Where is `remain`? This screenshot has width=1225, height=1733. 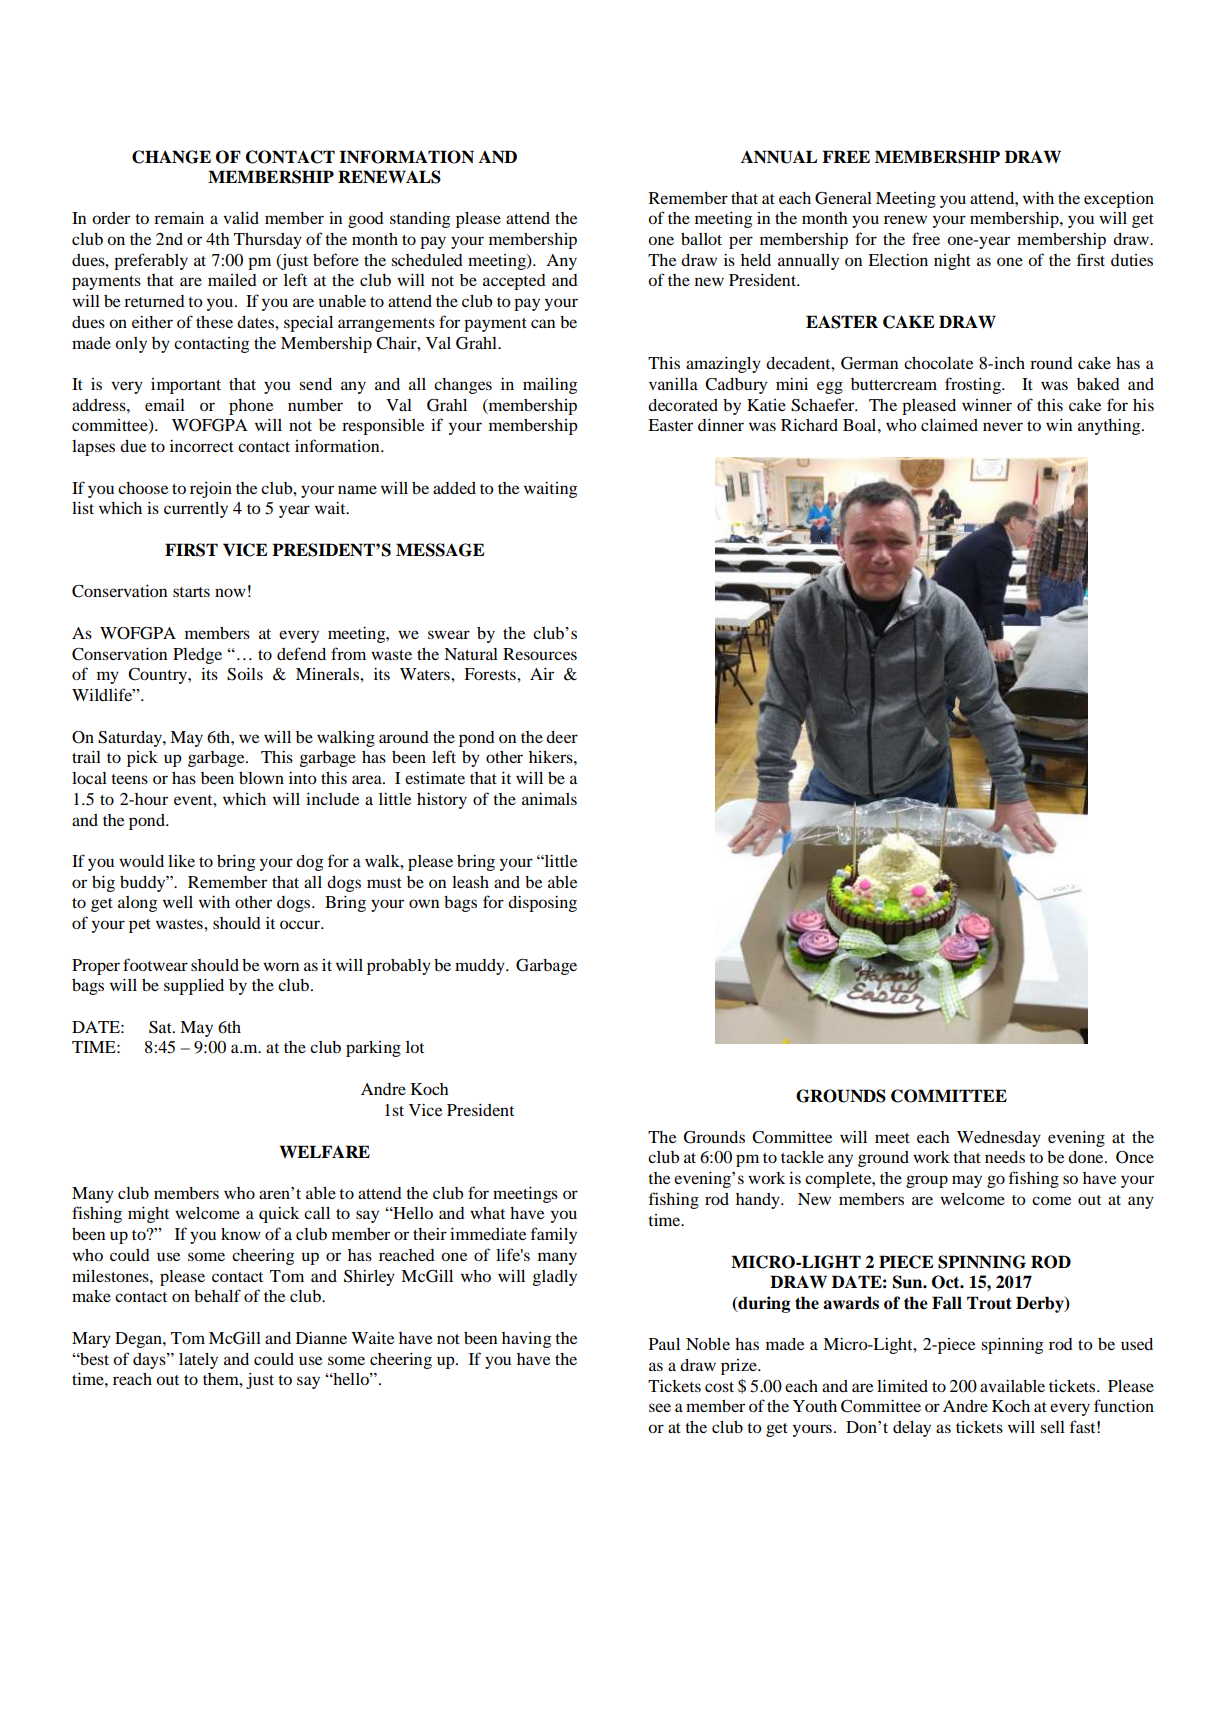 remain is located at coordinates (179, 218).
